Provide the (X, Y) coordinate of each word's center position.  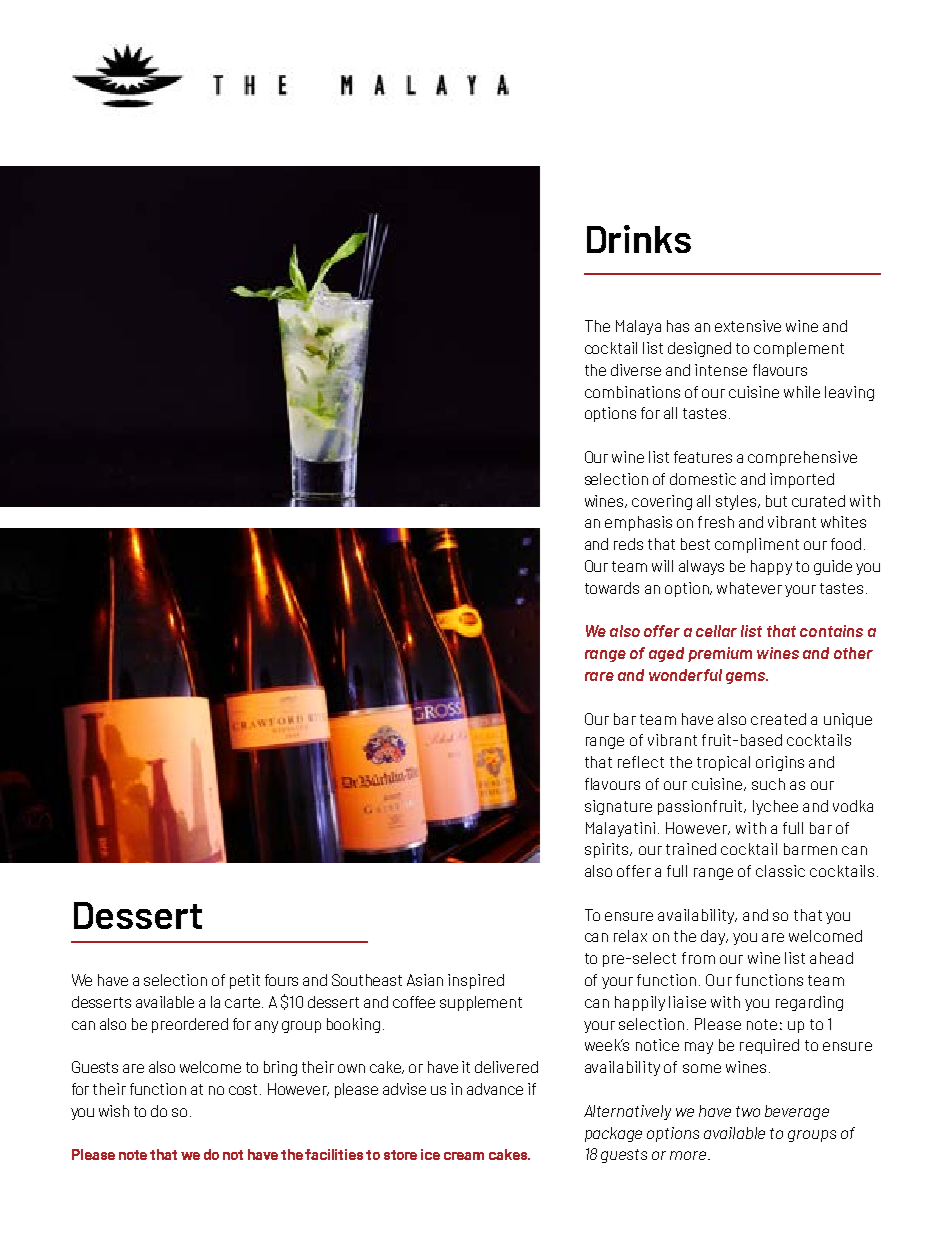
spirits (608, 850)
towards (612, 588)
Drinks (639, 239)
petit (245, 981)
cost (243, 1089)
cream (464, 1156)
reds (628, 544)
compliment (757, 545)
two (748, 1111)
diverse (636, 370)
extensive (748, 326)
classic (780, 871)
